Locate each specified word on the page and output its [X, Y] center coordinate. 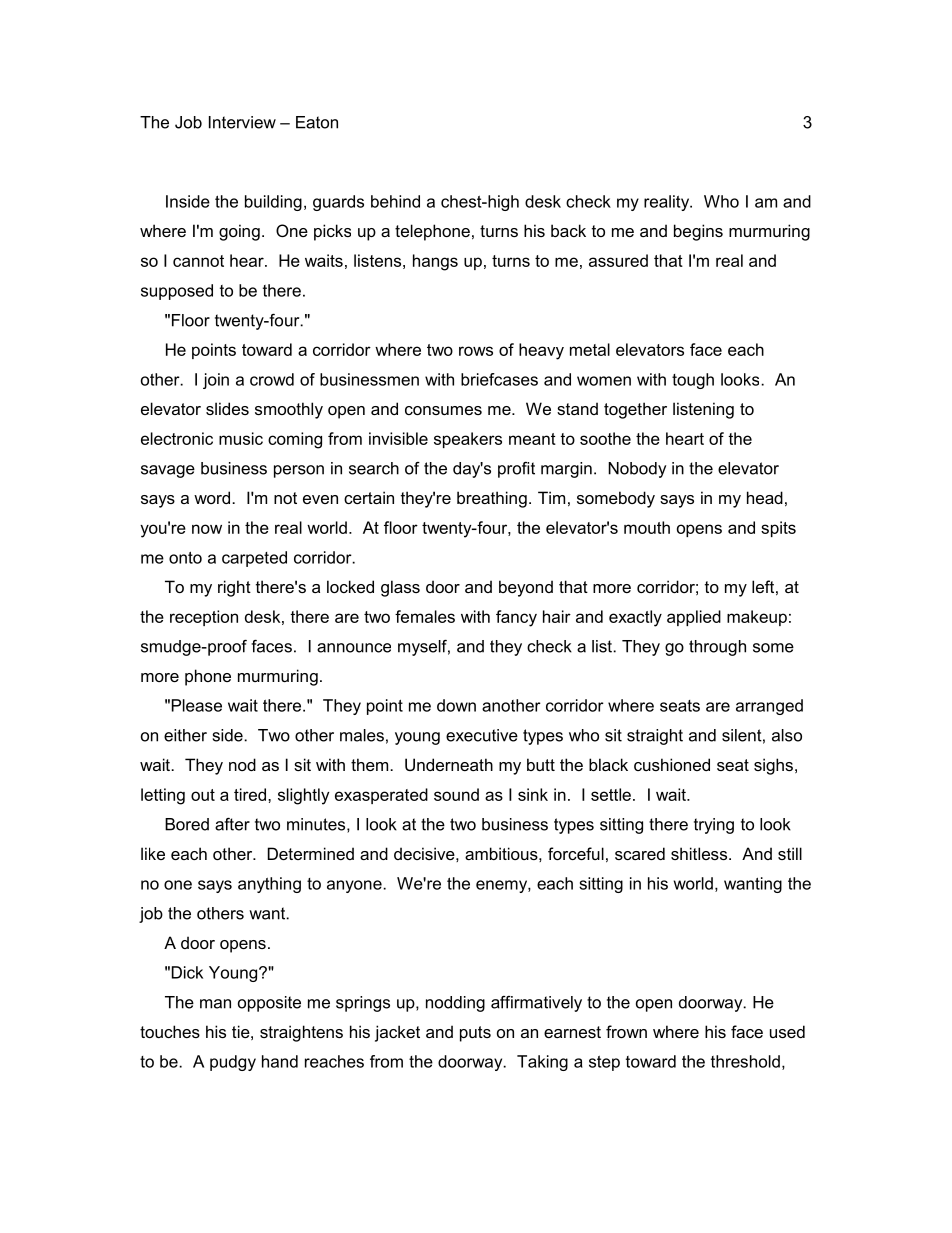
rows [476, 351]
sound [456, 794]
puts [475, 1034]
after [232, 824]
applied [694, 618]
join [216, 381]
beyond [526, 588]
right [234, 588]
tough [693, 381]
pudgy [233, 1063]
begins [698, 232]
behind [395, 201]
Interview [242, 122]
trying [714, 826]
